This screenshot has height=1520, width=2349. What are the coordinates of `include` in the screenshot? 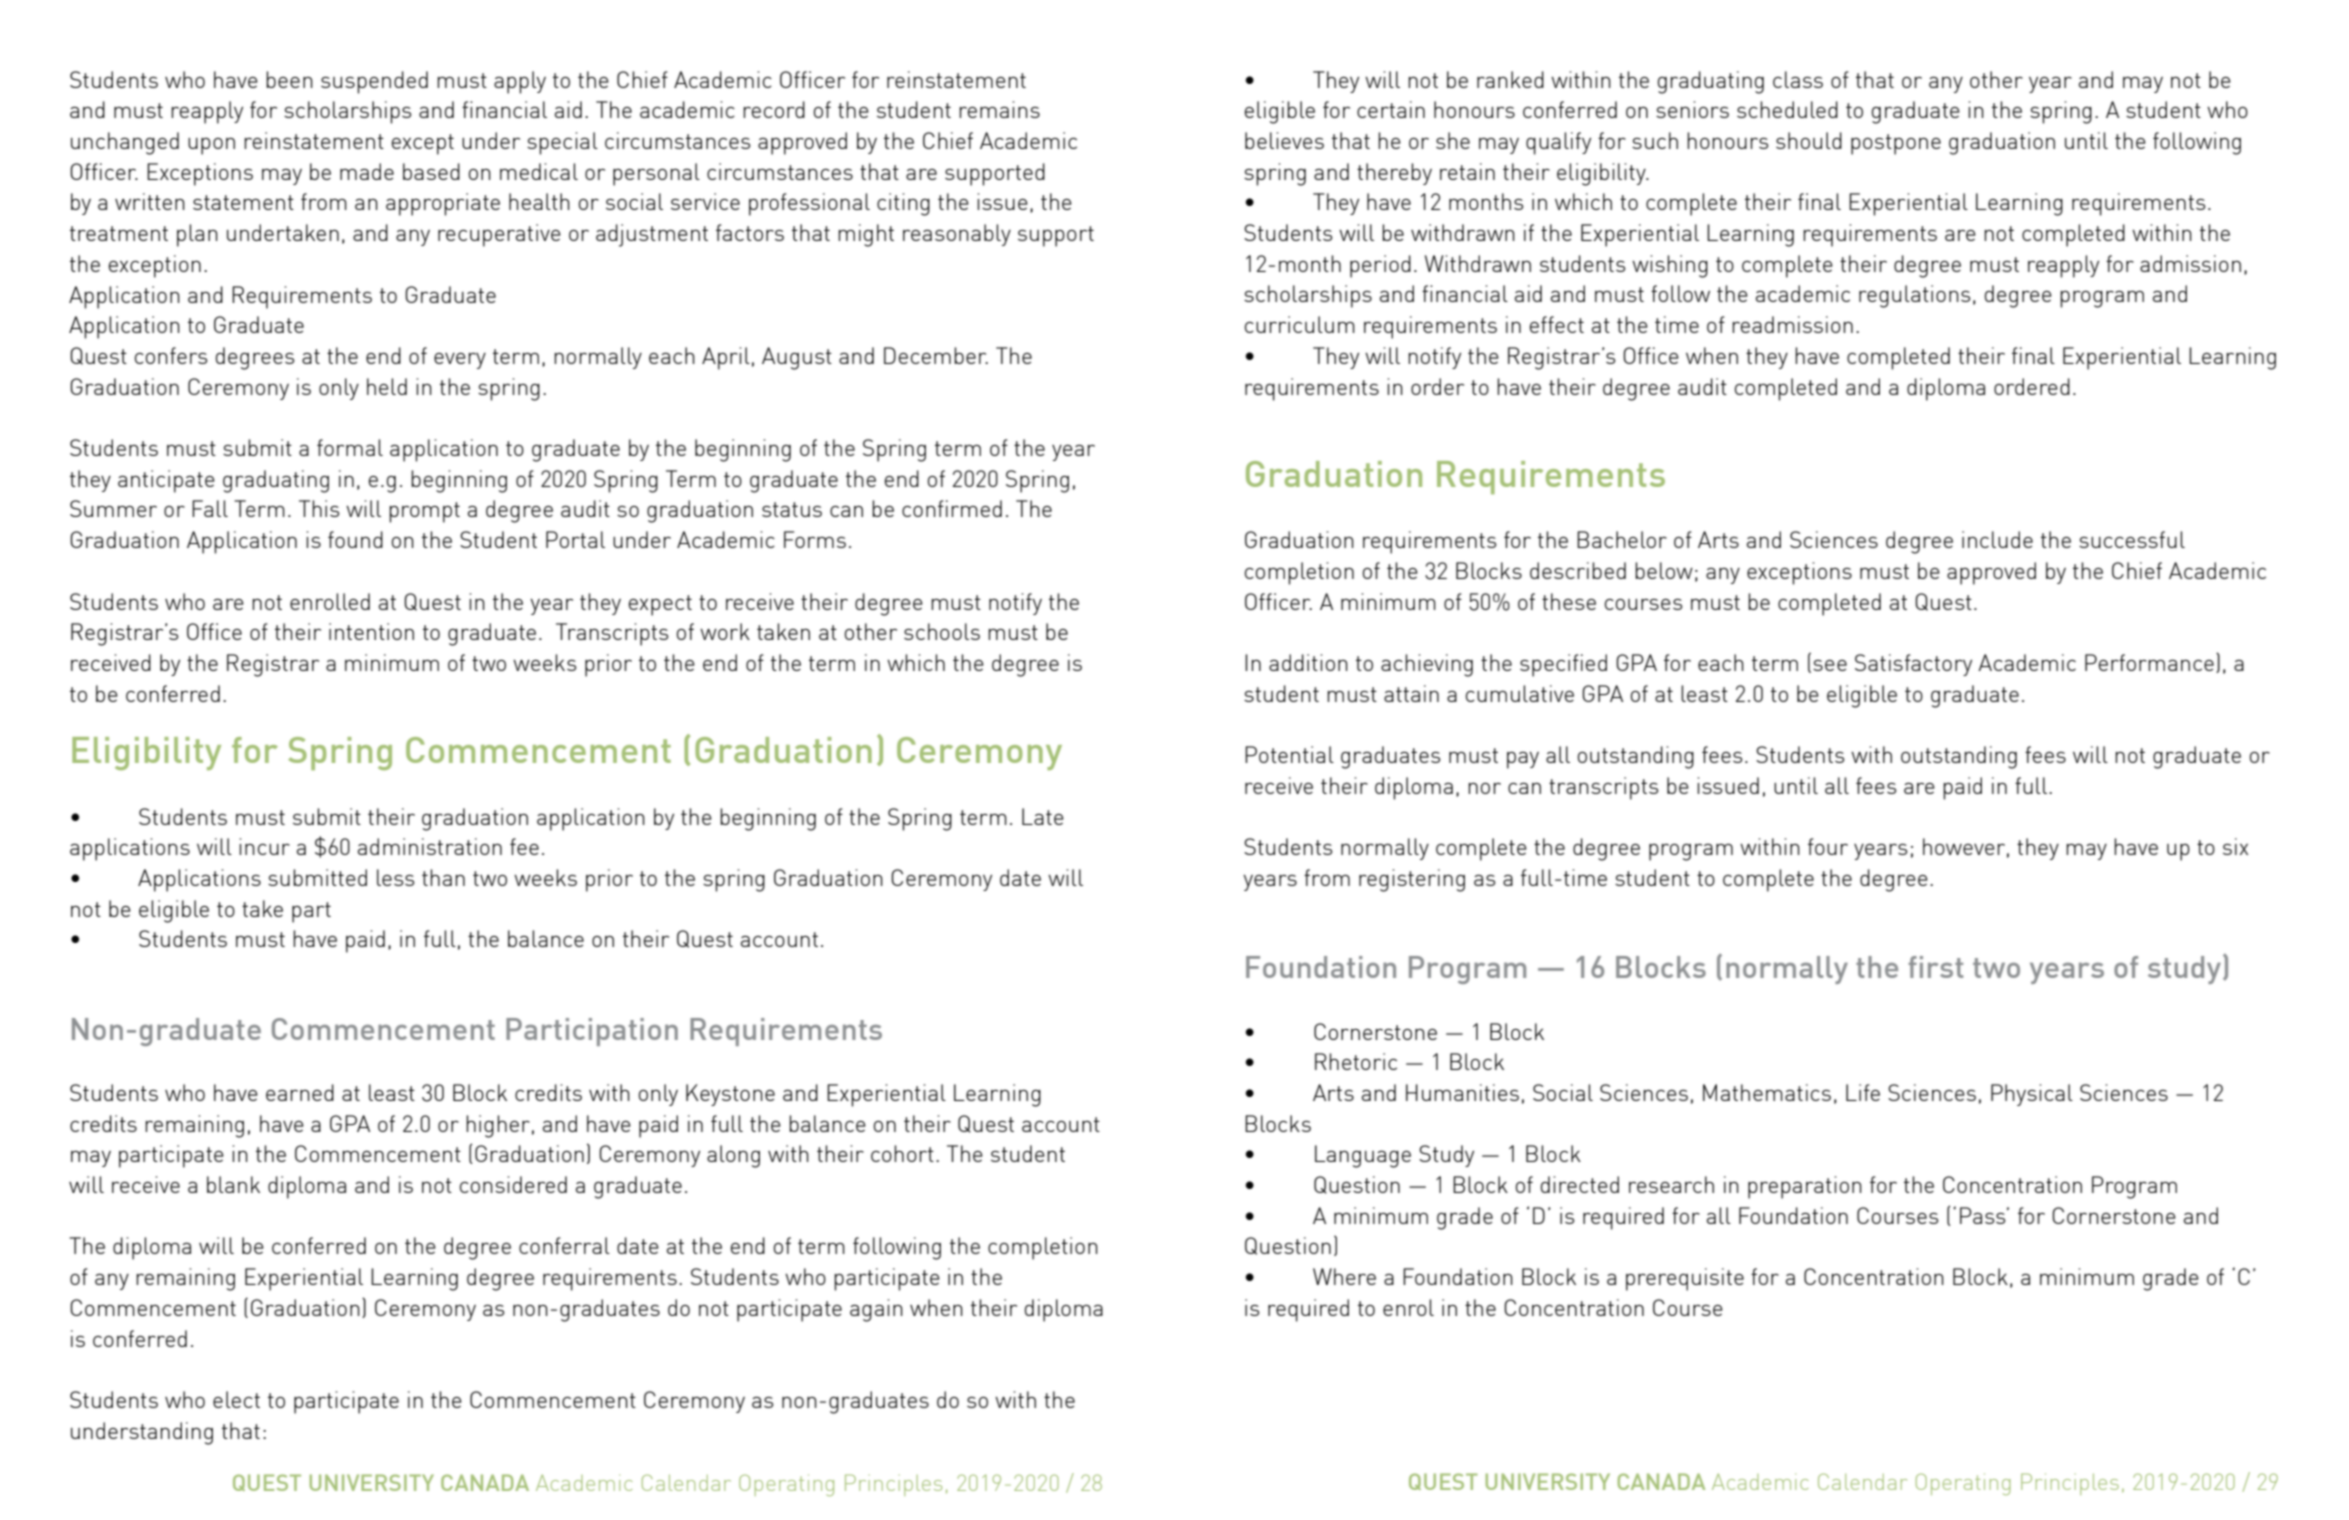 It's located at (1997, 539).
